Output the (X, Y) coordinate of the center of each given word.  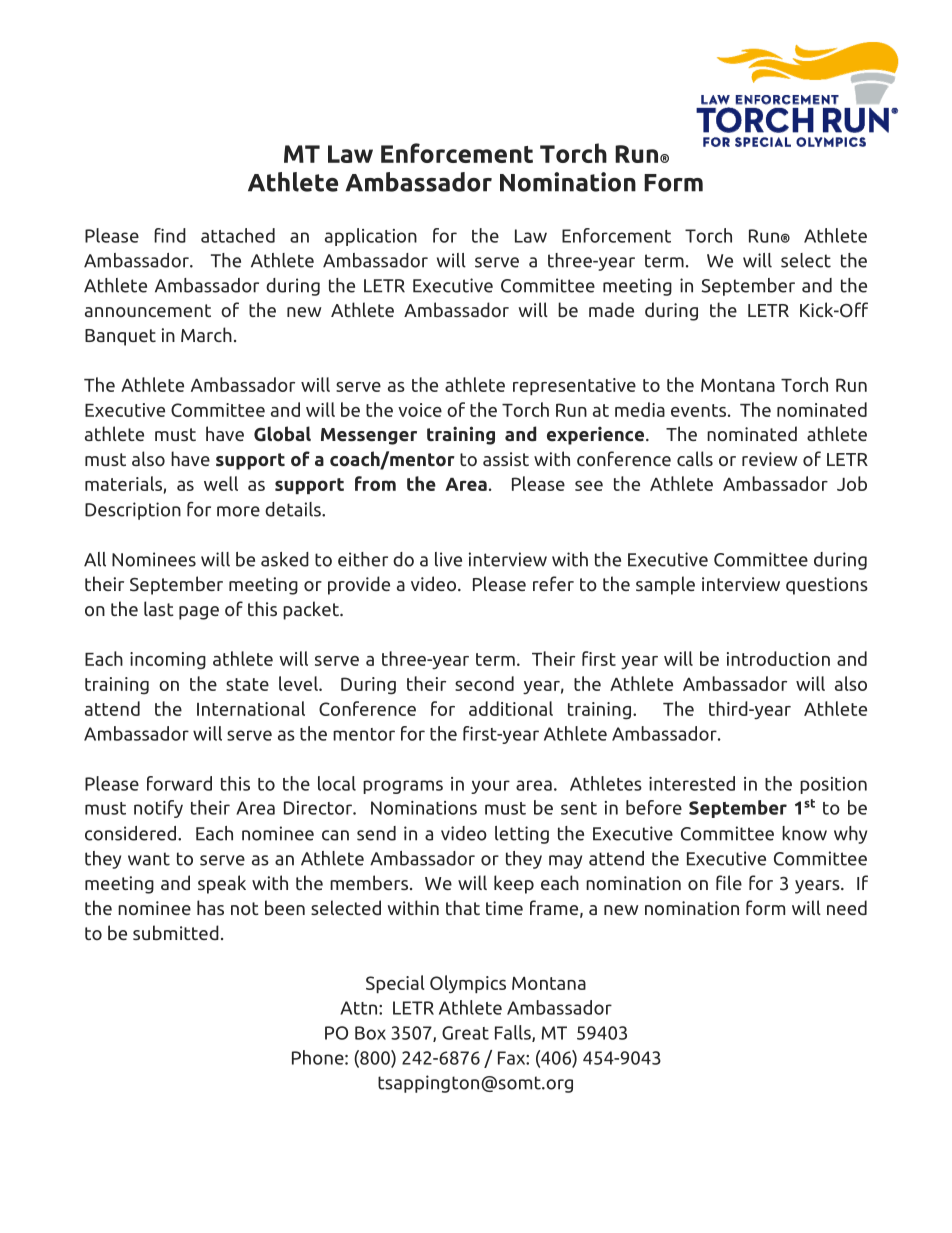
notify (158, 809)
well (221, 483)
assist (506, 459)
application (371, 237)
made (611, 309)
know (804, 833)
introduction (778, 658)
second (484, 683)
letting (522, 835)
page (199, 613)
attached (238, 235)
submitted (176, 932)
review (770, 459)
